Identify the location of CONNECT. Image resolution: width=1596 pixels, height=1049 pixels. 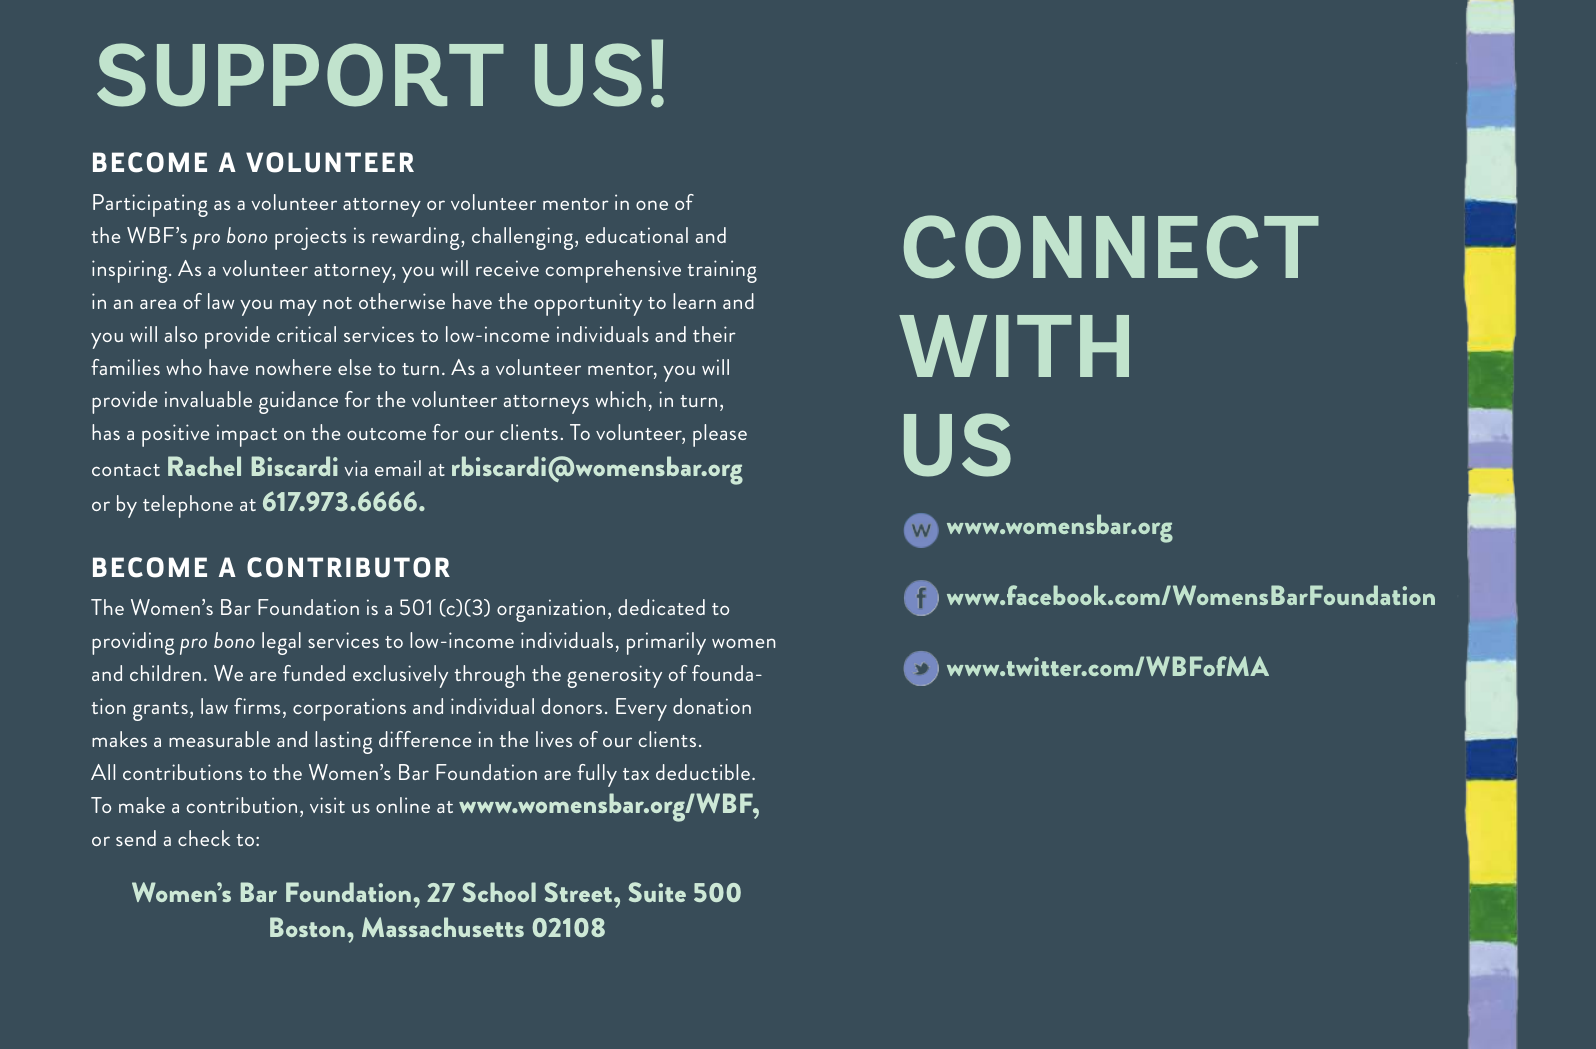
(1111, 247).
